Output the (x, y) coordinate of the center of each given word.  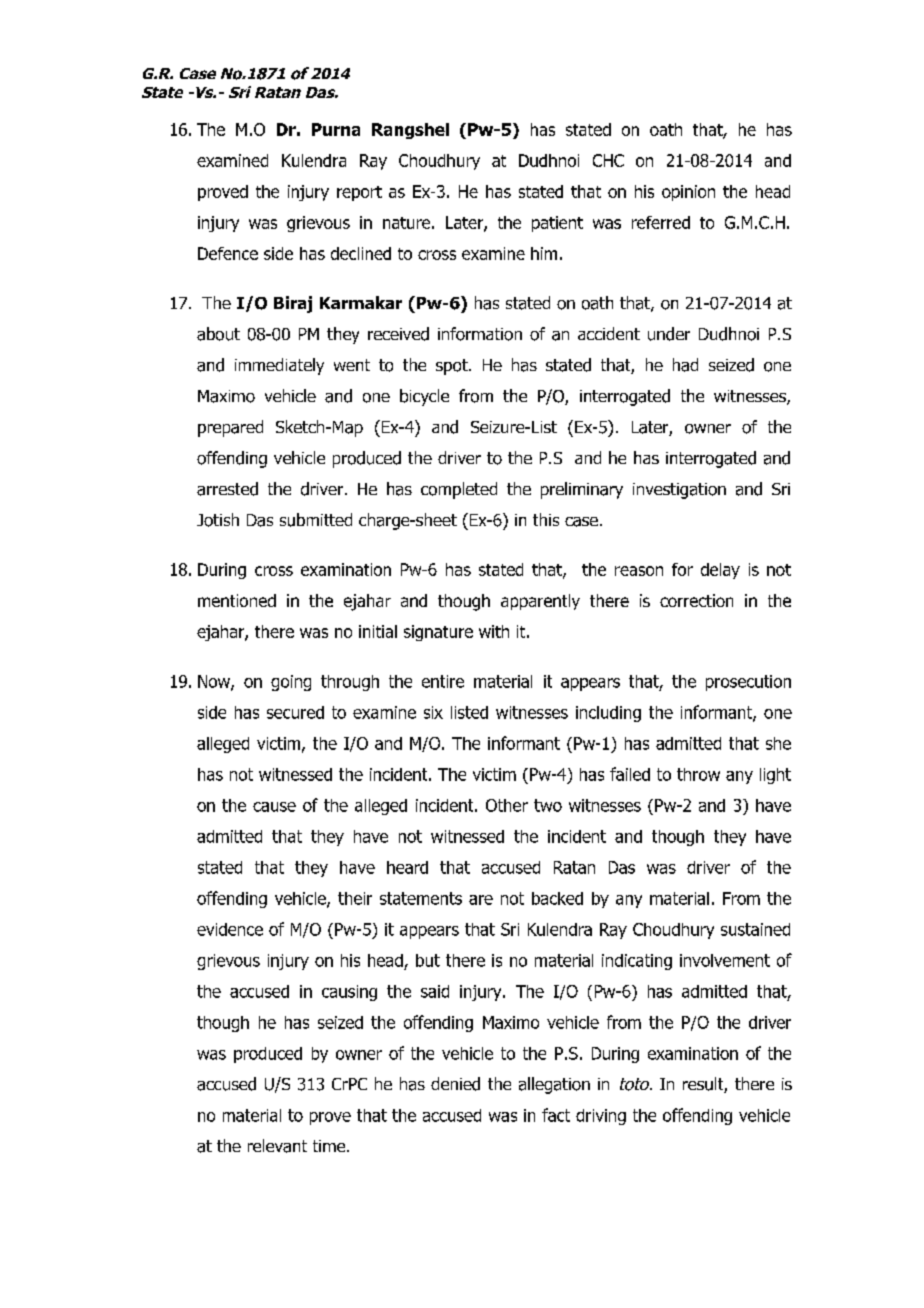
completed (459, 490)
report (359, 193)
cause (274, 807)
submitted (316, 520)
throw (698, 774)
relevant (277, 1146)
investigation (679, 491)
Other (507, 805)
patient (557, 224)
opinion (688, 193)
